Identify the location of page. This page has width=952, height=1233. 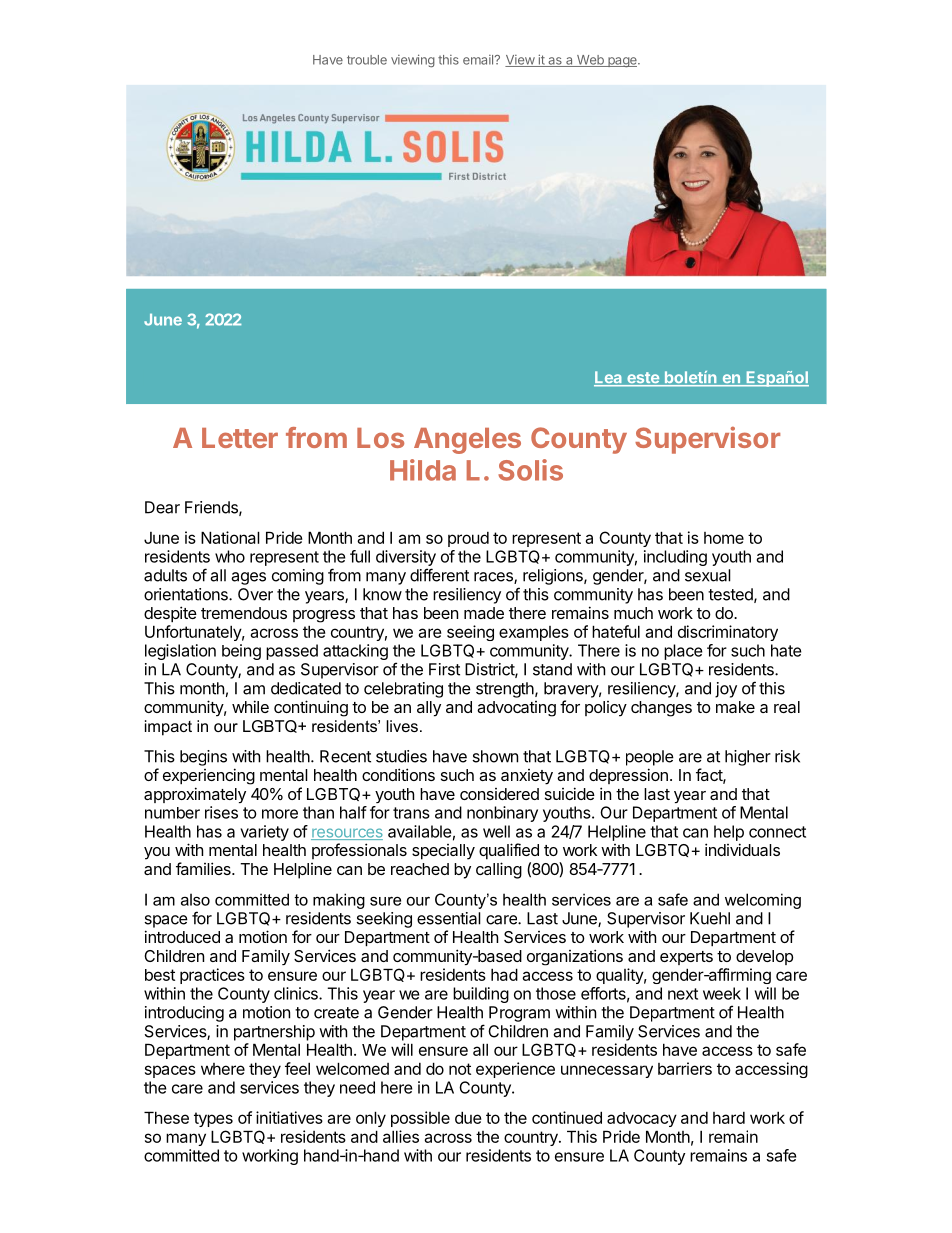
(622, 62).
